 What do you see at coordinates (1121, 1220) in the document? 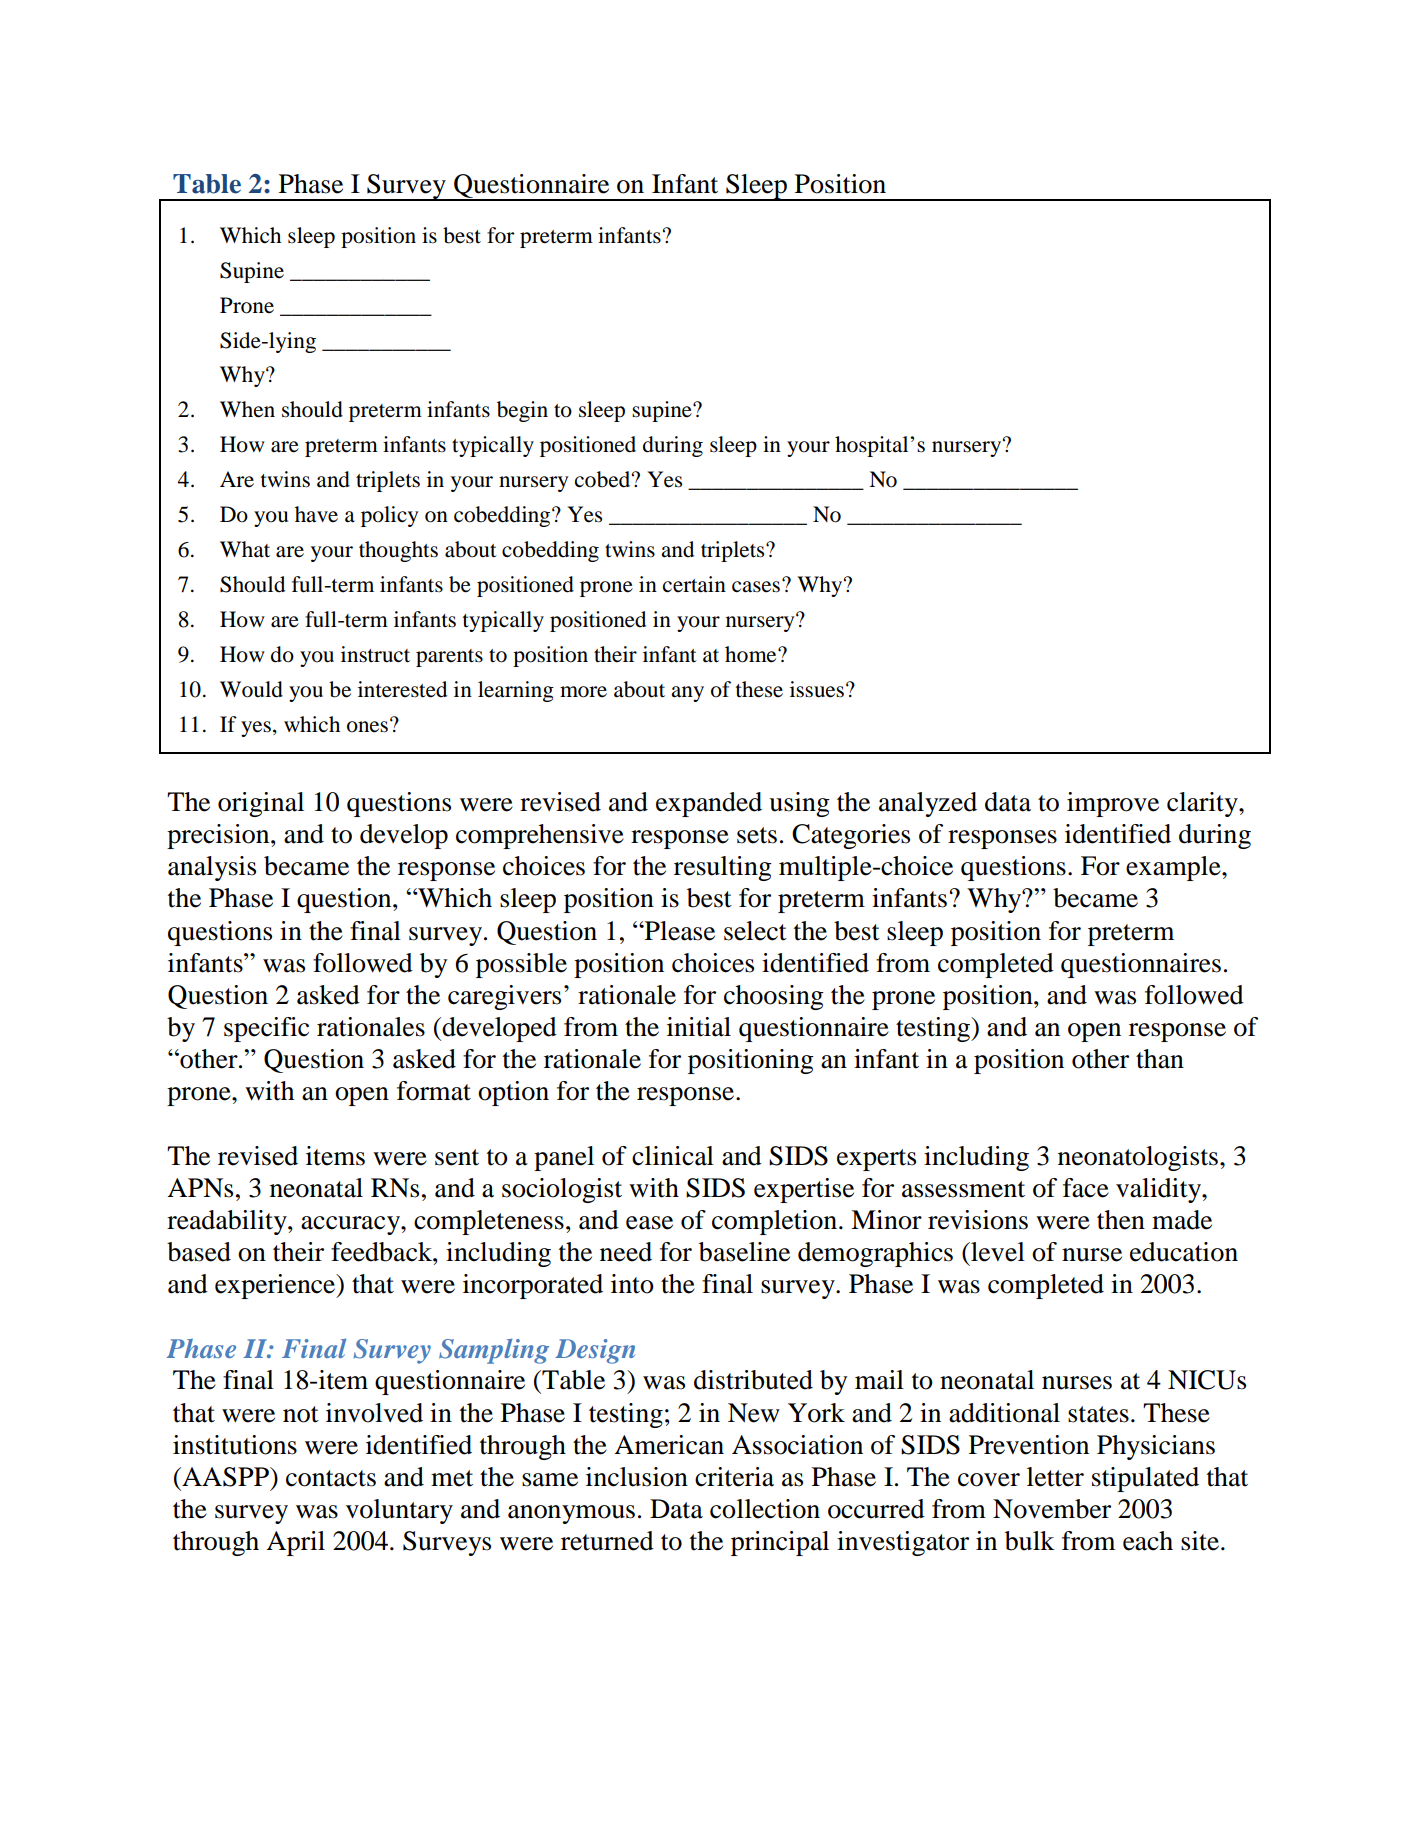
I see `then` at bounding box center [1121, 1220].
